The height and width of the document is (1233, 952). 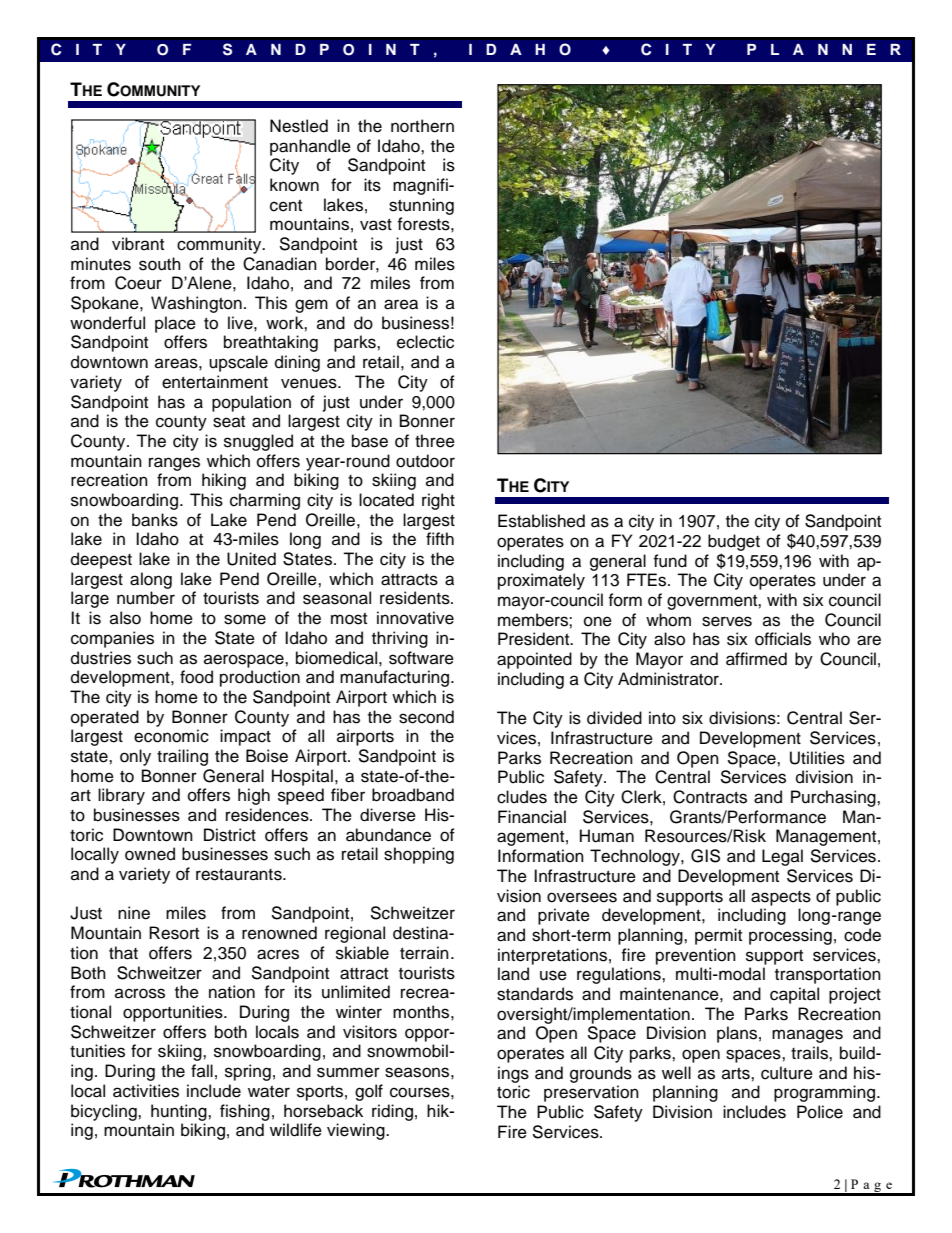 What do you see at coordinates (426, 717) in the document?
I see `second` at bounding box center [426, 717].
